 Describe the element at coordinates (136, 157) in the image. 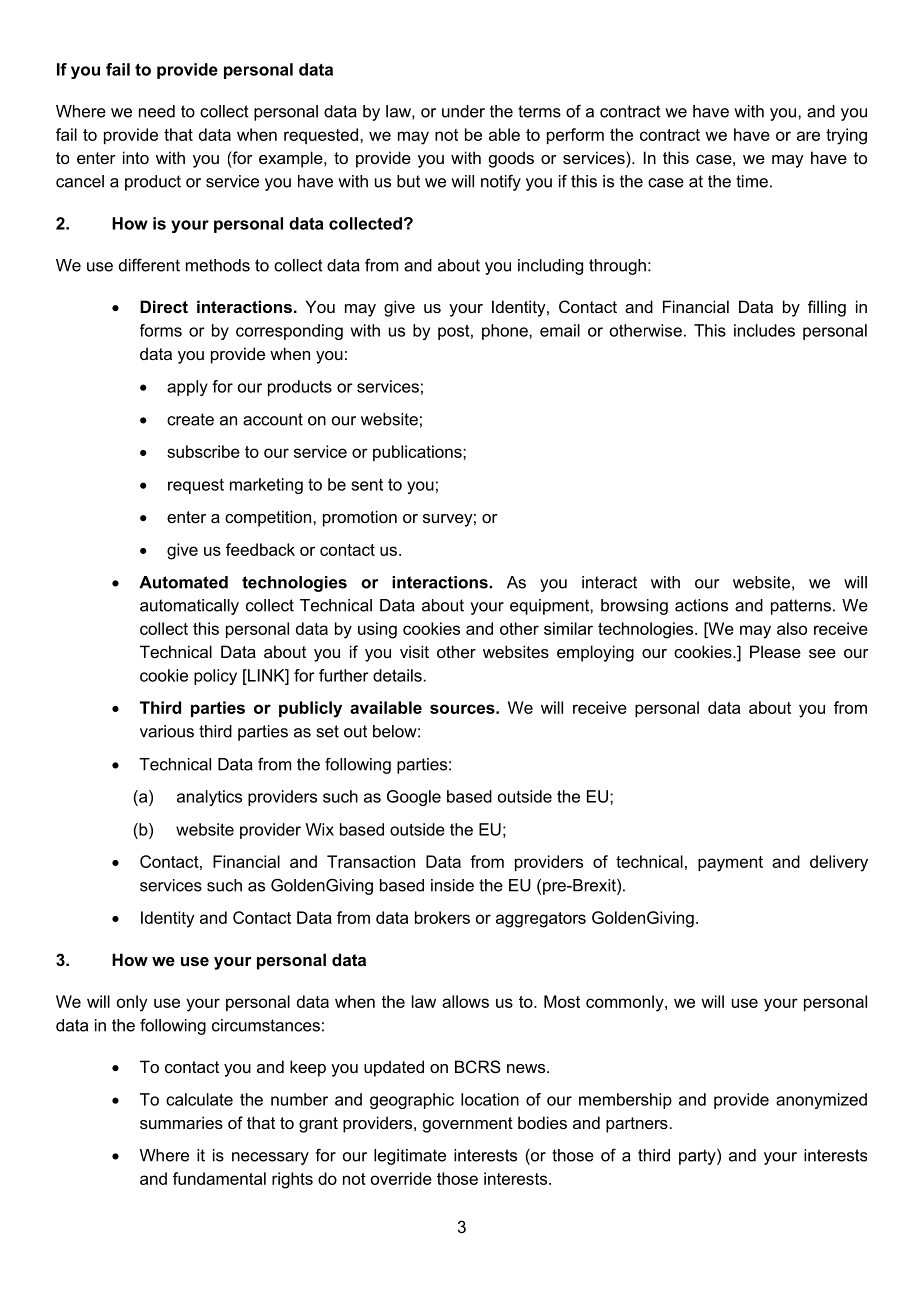

I see `into` at that location.
